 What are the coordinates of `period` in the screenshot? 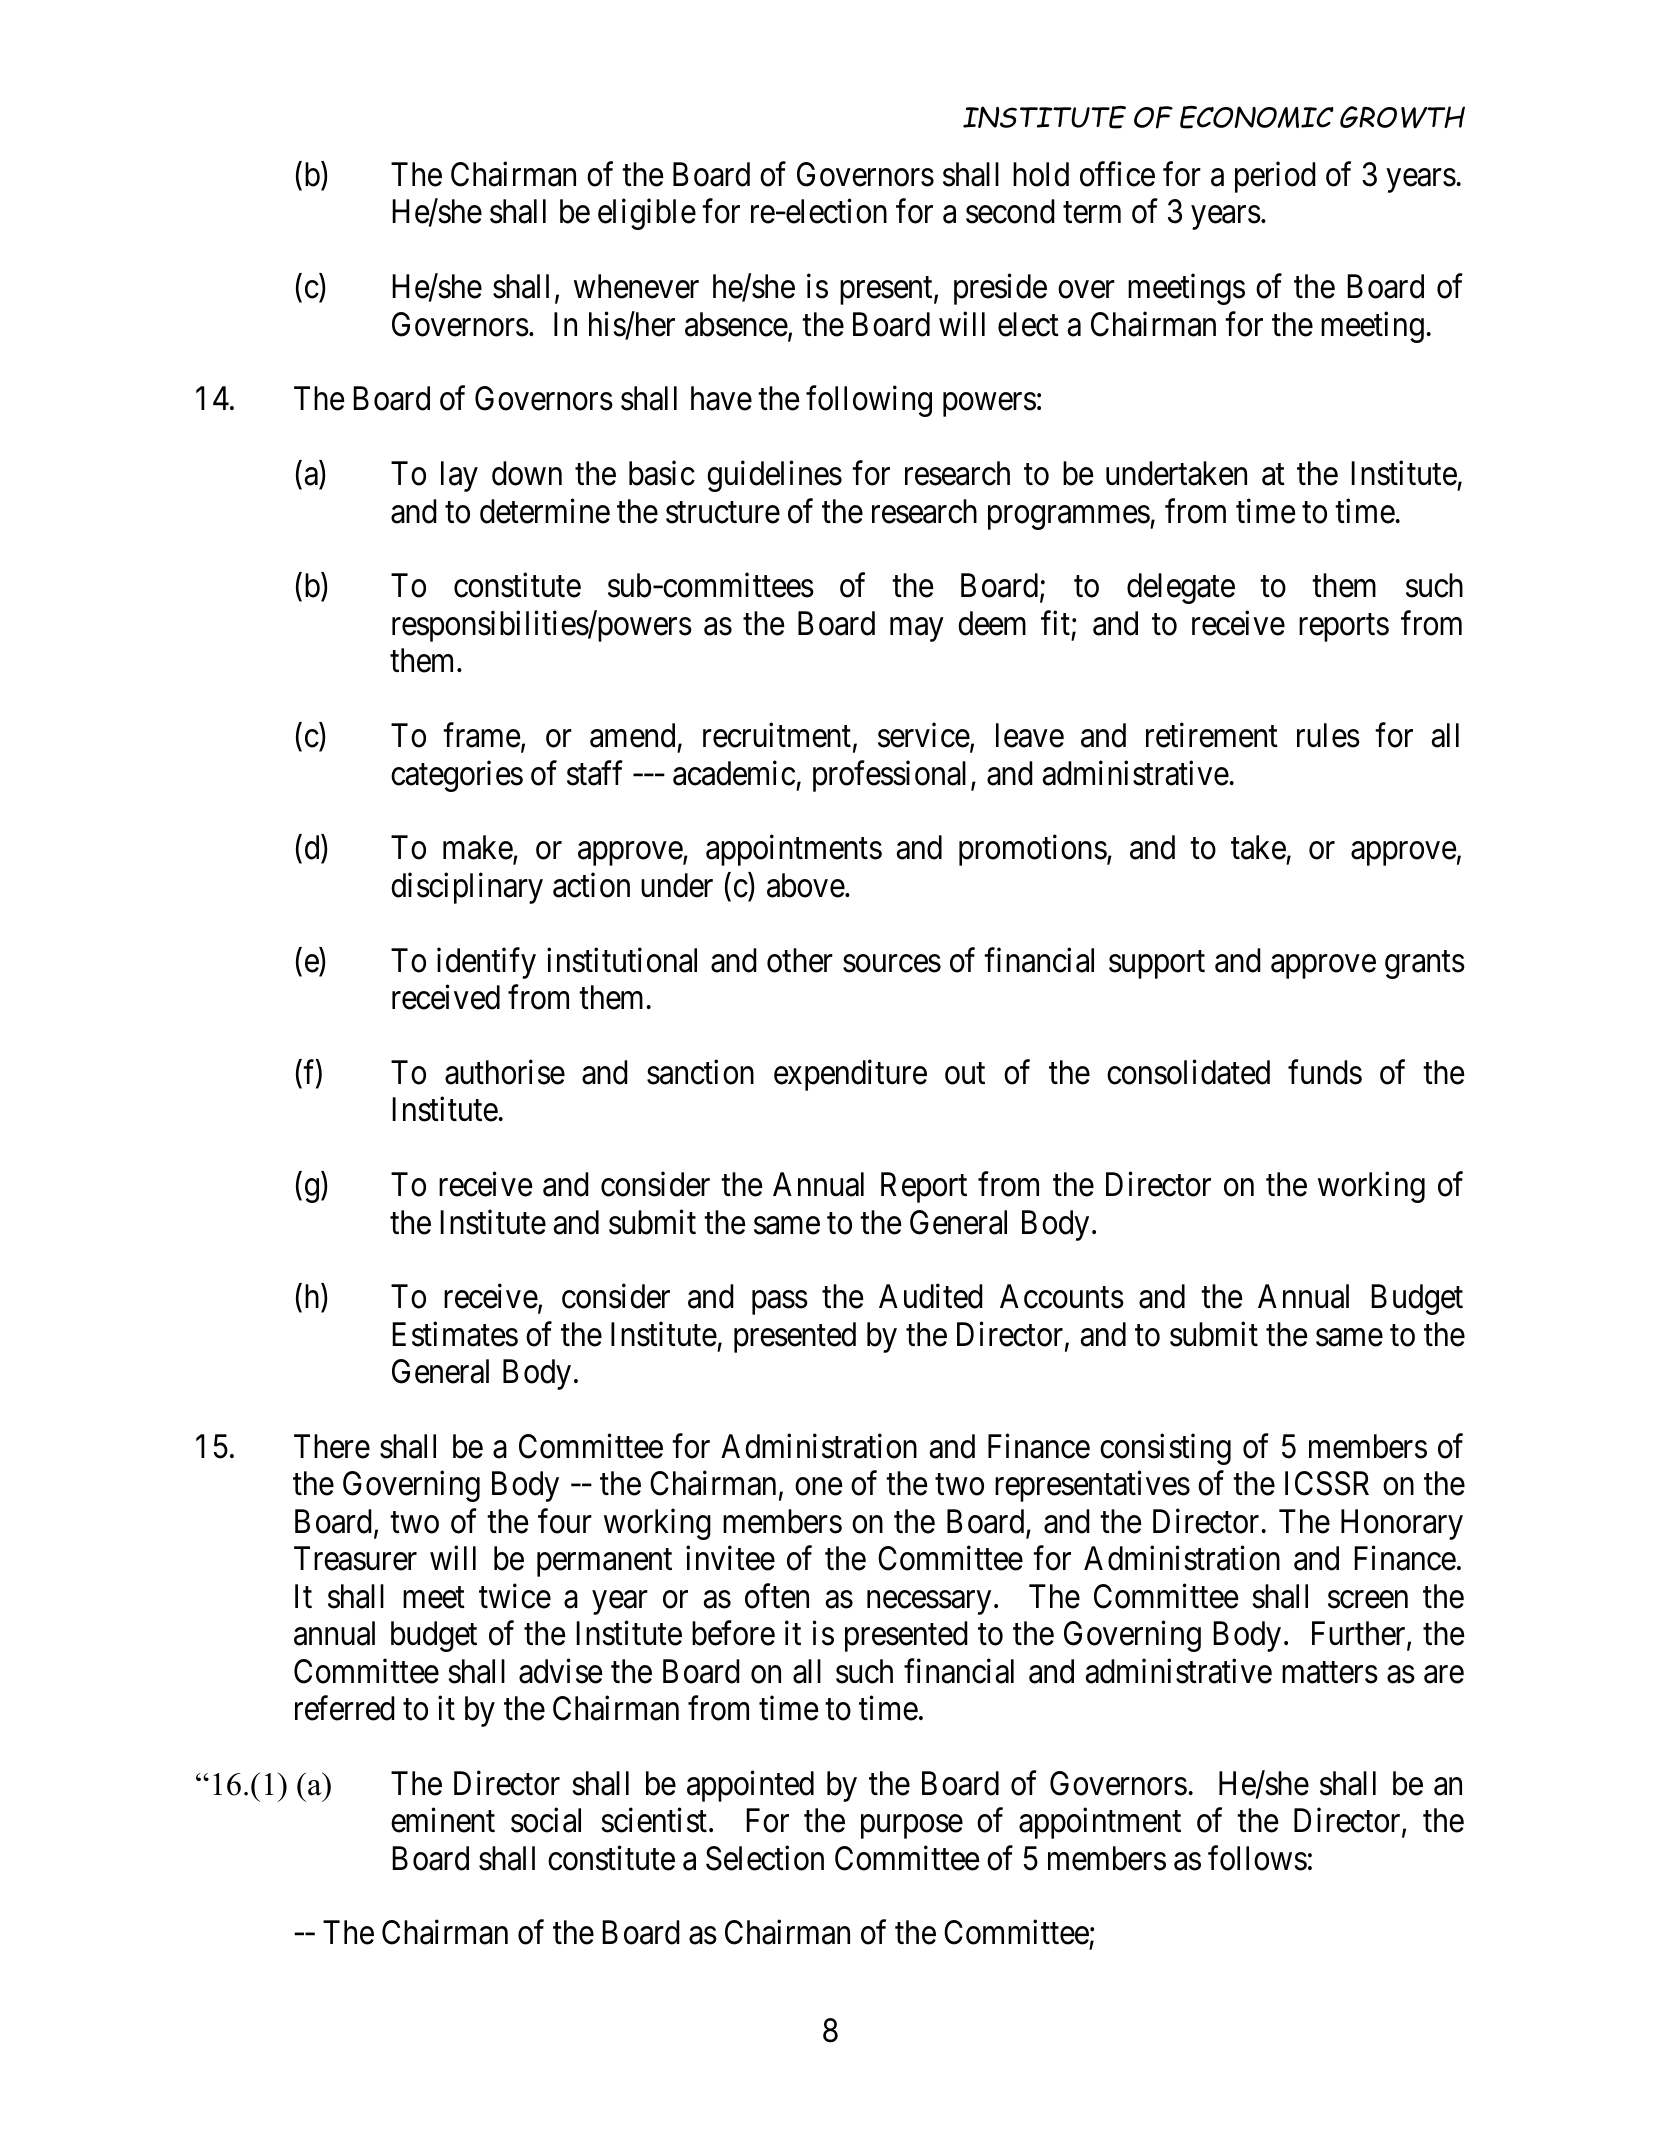 It's located at (1275, 177).
